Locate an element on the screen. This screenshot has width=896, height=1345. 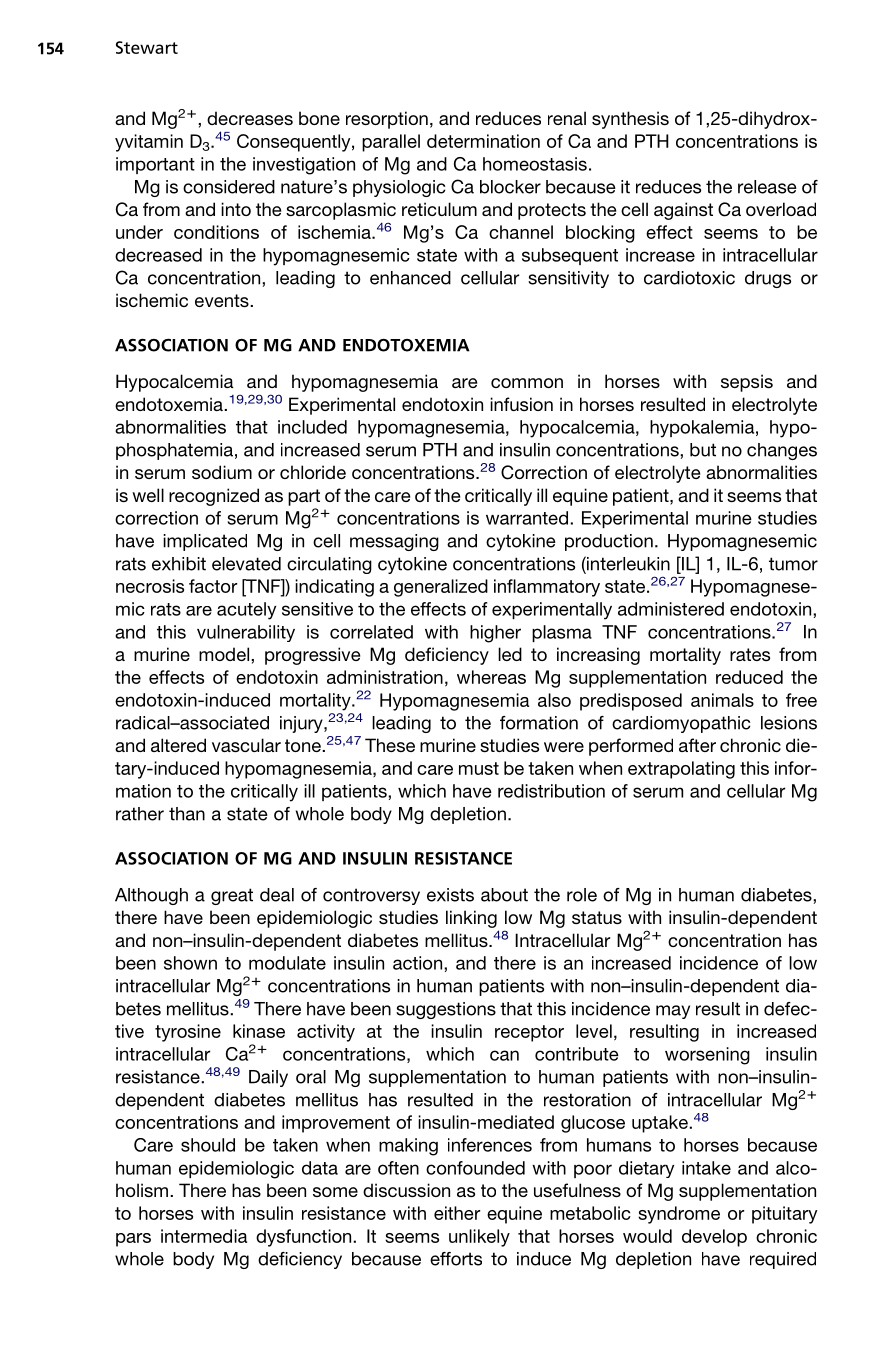
whereas is located at coordinates (491, 677).
